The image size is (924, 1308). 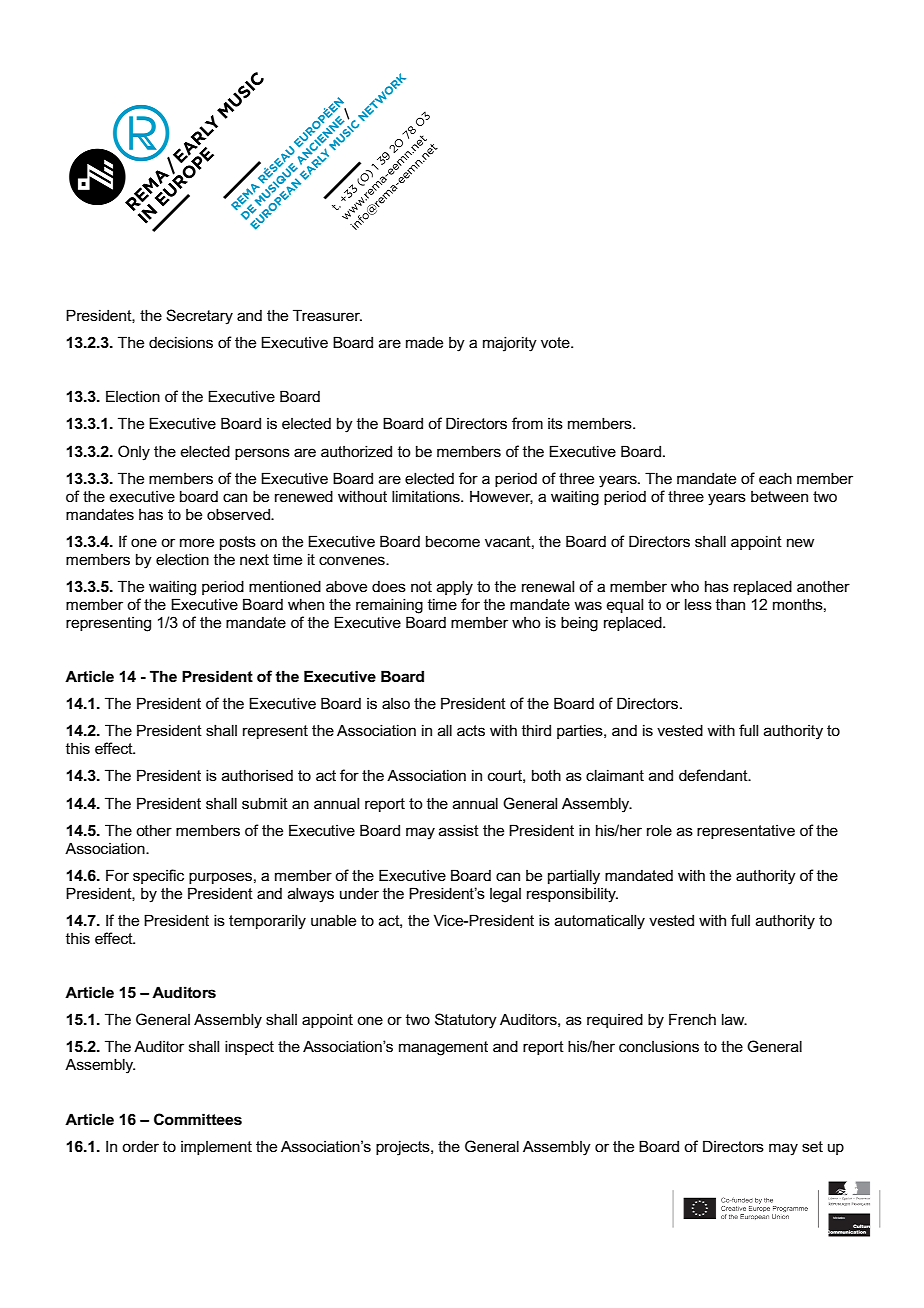 What do you see at coordinates (455, 588) in the page?
I see `apply` at bounding box center [455, 588].
